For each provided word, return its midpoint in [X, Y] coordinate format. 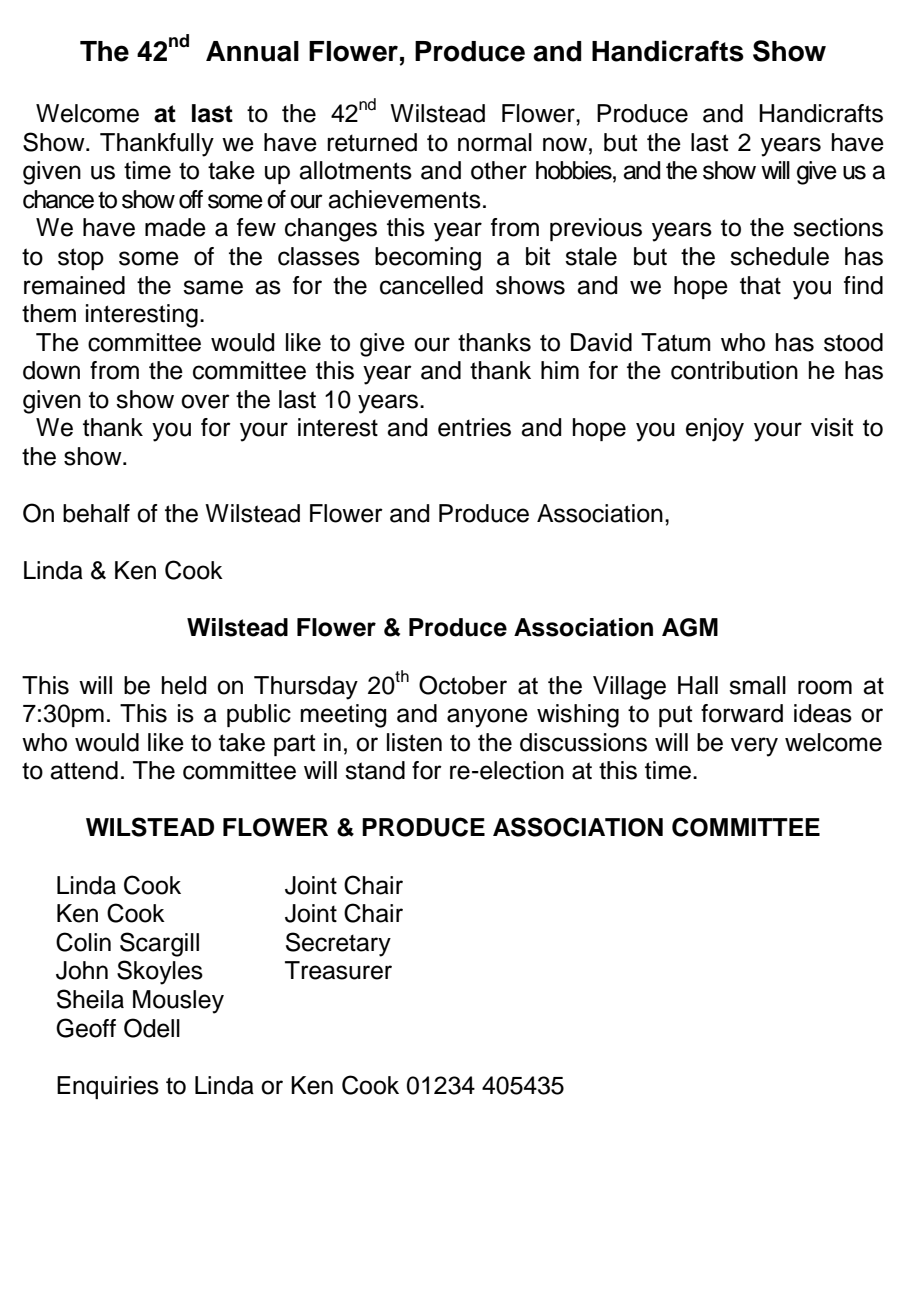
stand [375, 770]
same [213, 287]
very [754, 747]
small [757, 685]
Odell [152, 1028]
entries [474, 427]
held [184, 685]
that [760, 285]
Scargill [159, 944]
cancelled [431, 285]
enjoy [715, 430]
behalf [96, 513]
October [463, 685]
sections [838, 227]
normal [495, 142]
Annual [252, 51]
